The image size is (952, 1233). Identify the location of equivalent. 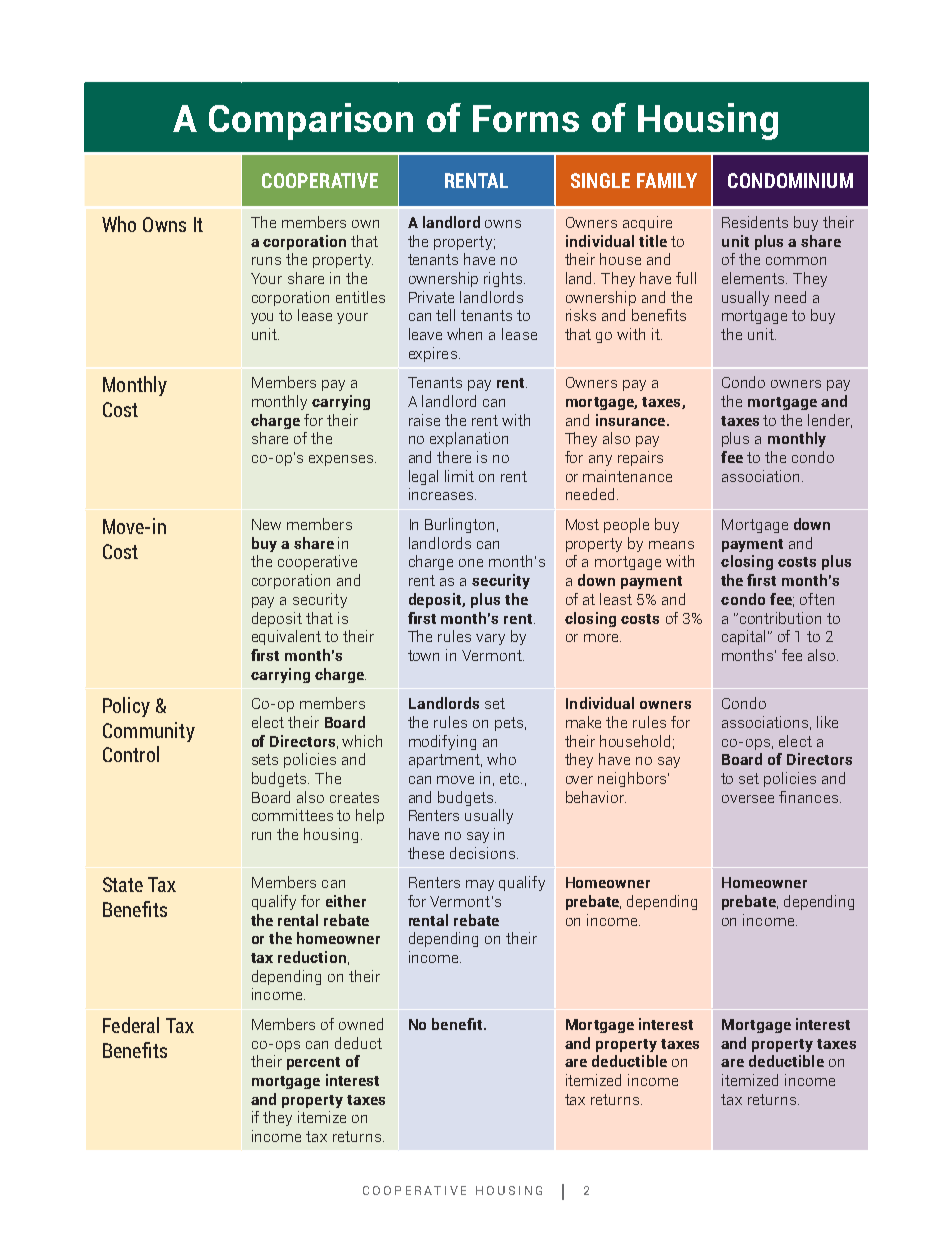
(286, 637).
